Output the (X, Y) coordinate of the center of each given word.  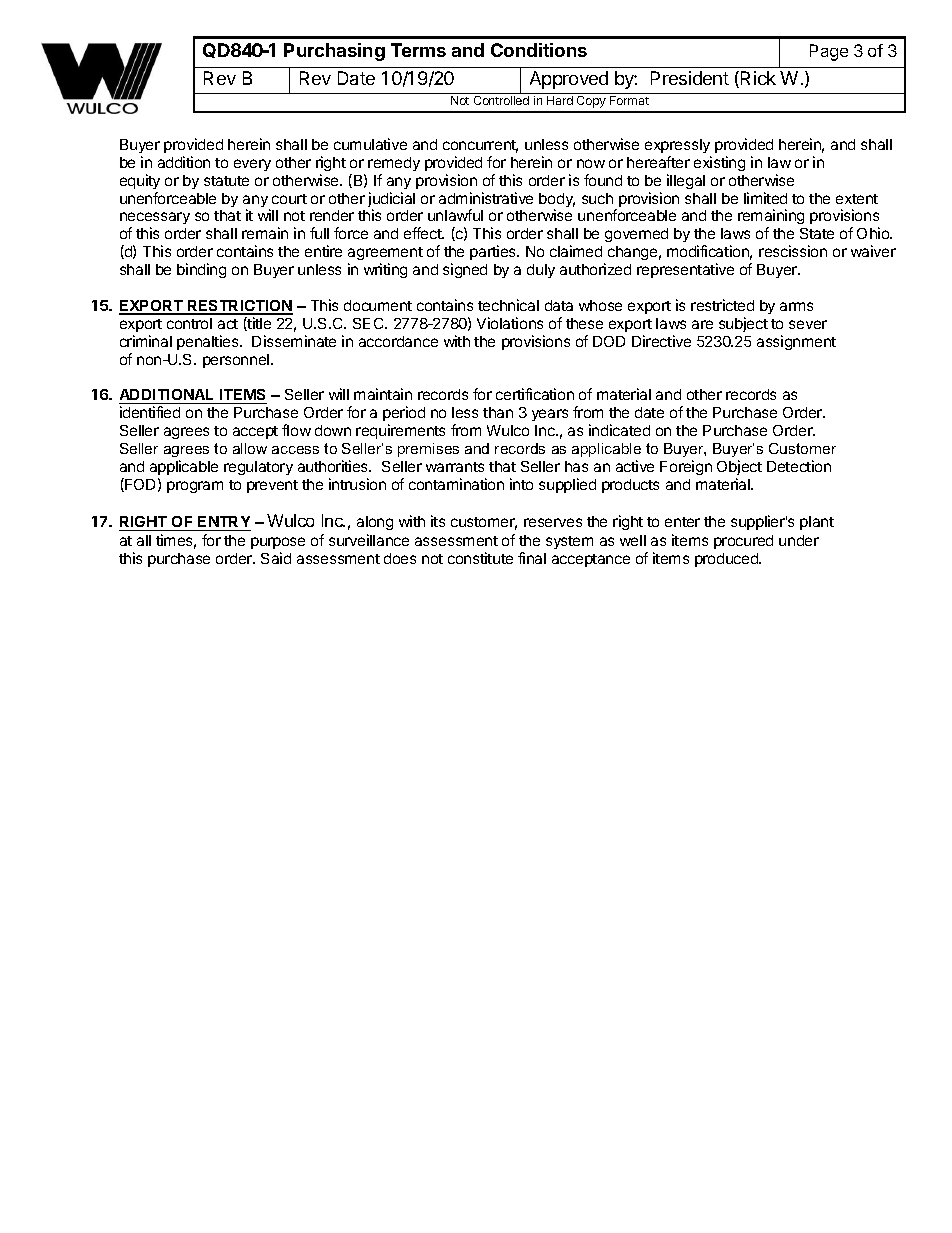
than (498, 412)
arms (796, 306)
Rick (758, 78)
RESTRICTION (239, 307)
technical (508, 305)
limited (765, 198)
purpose (278, 543)
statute (226, 181)
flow (296, 430)
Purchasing (334, 52)
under (799, 540)
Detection (799, 466)
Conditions (539, 50)
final (532, 558)
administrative (486, 198)
